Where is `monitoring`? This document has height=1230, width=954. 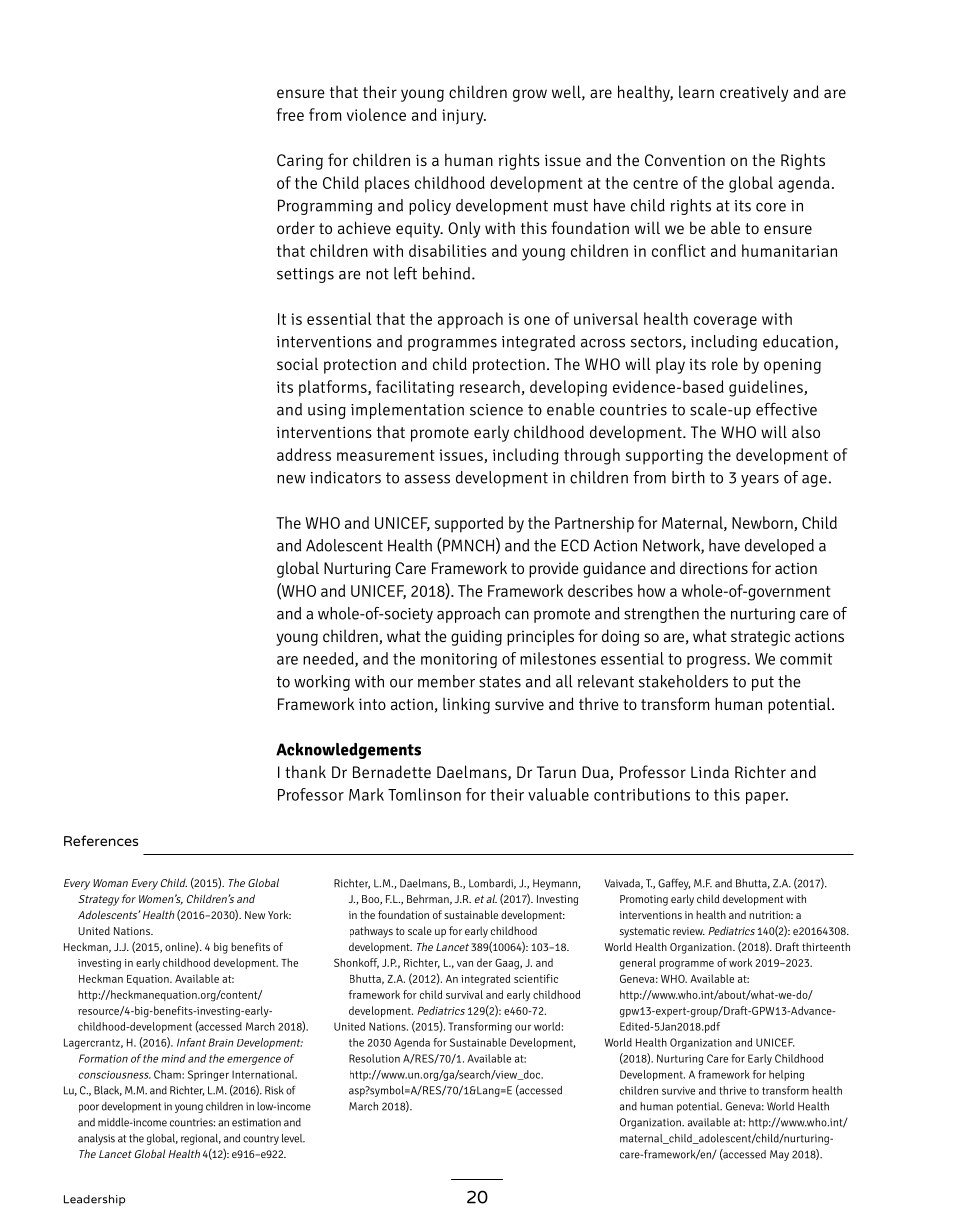
monitoring is located at coordinates (459, 660).
